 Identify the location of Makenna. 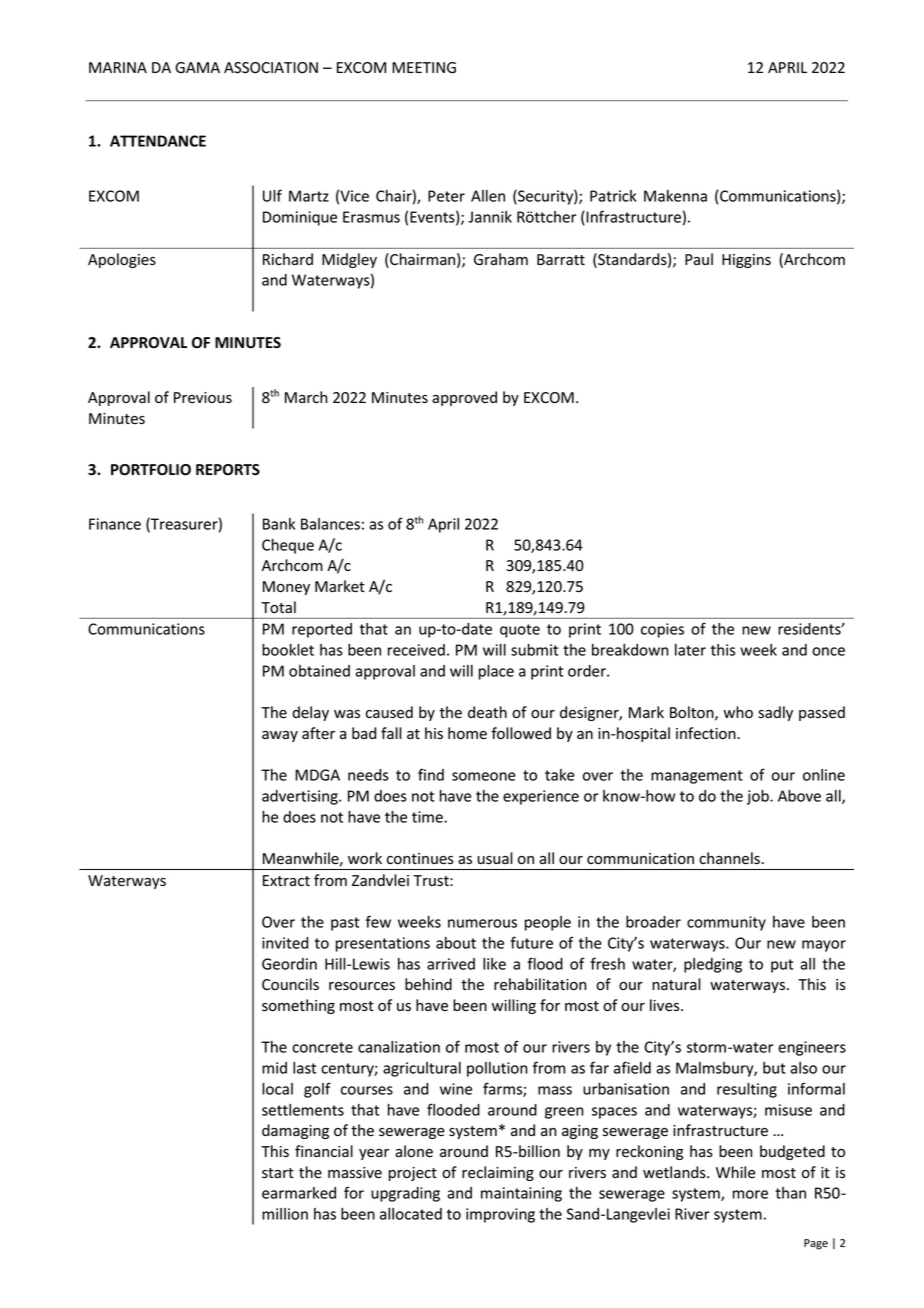
(675, 196).
